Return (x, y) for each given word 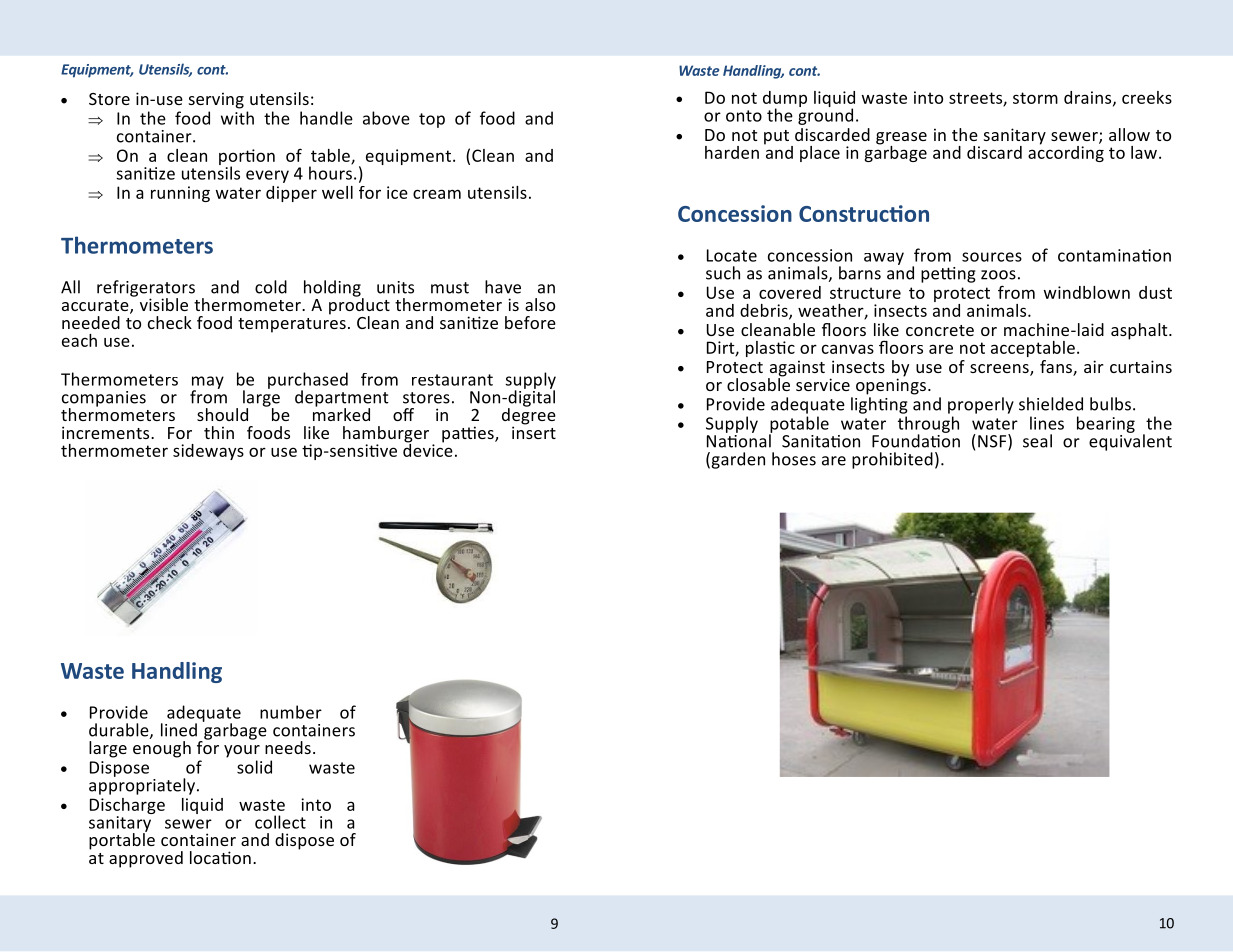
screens (1000, 370)
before (530, 322)
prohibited (892, 460)
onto (744, 116)
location (220, 857)
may (208, 383)
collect (280, 822)
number (291, 712)
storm (1035, 98)
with (237, 118)
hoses (794, 459)
